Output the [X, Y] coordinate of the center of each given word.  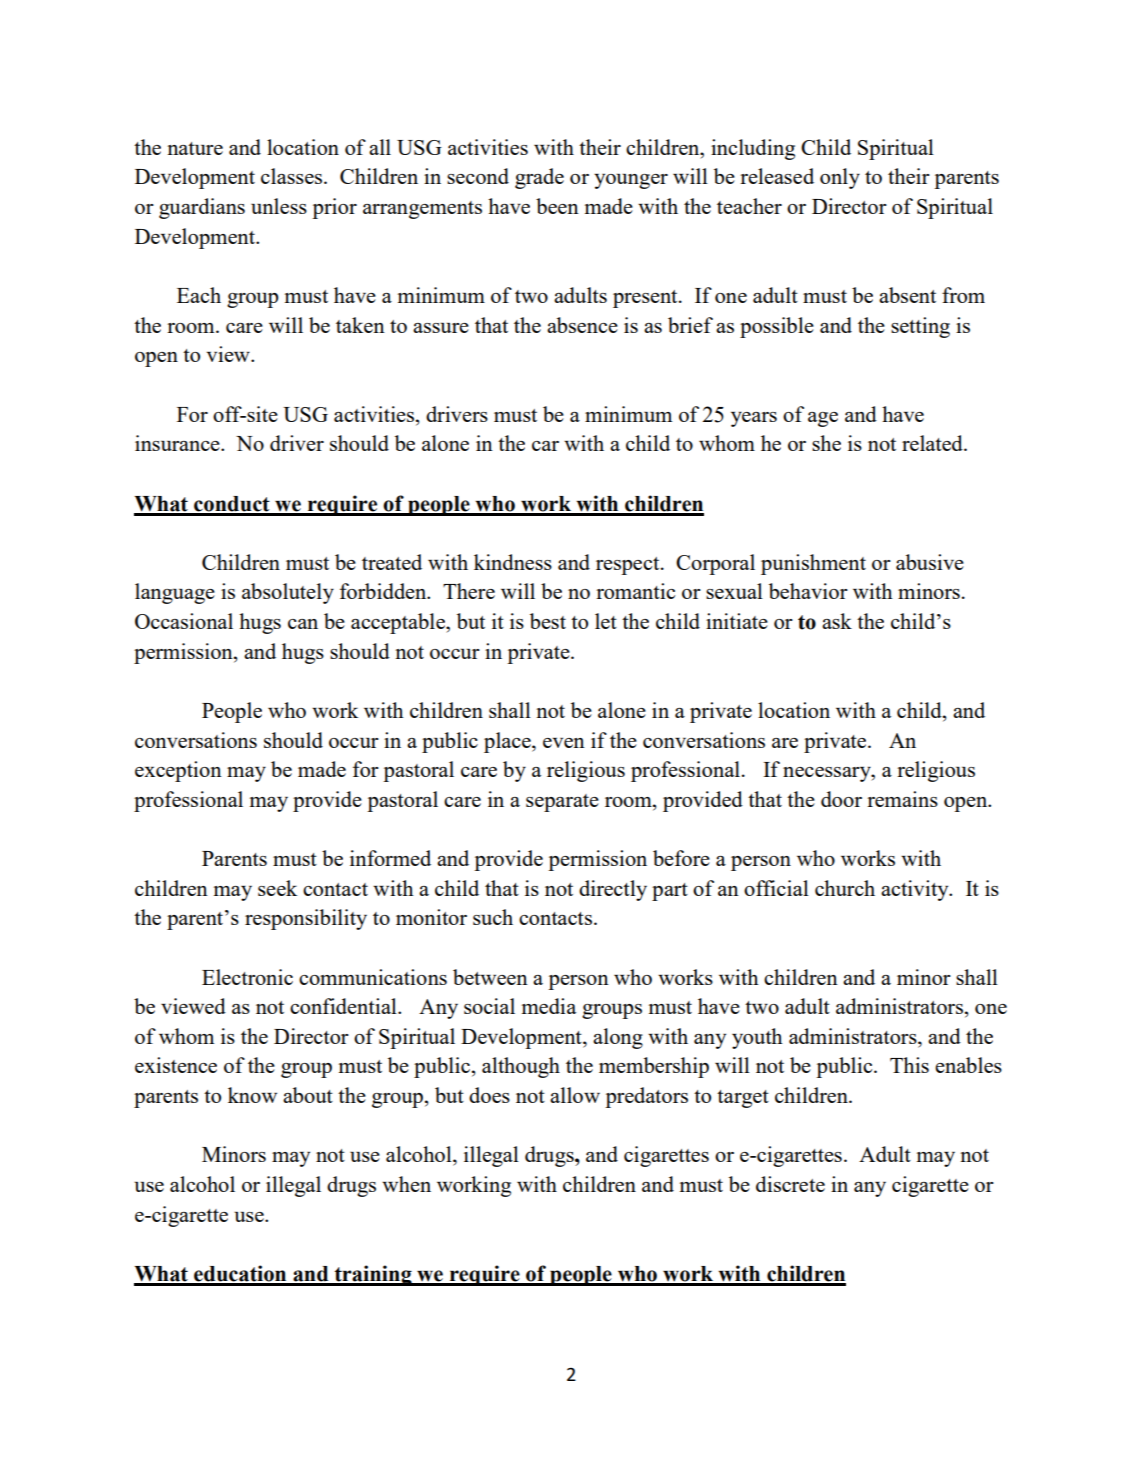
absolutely [288, 593]
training [373, 1275]
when [406, 1184]
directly [613, 890]
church [845, 888]
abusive [930, 562]
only [840, 178]
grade [539, 178]
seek [277, 888]
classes [293, 176]
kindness [513, 562]
